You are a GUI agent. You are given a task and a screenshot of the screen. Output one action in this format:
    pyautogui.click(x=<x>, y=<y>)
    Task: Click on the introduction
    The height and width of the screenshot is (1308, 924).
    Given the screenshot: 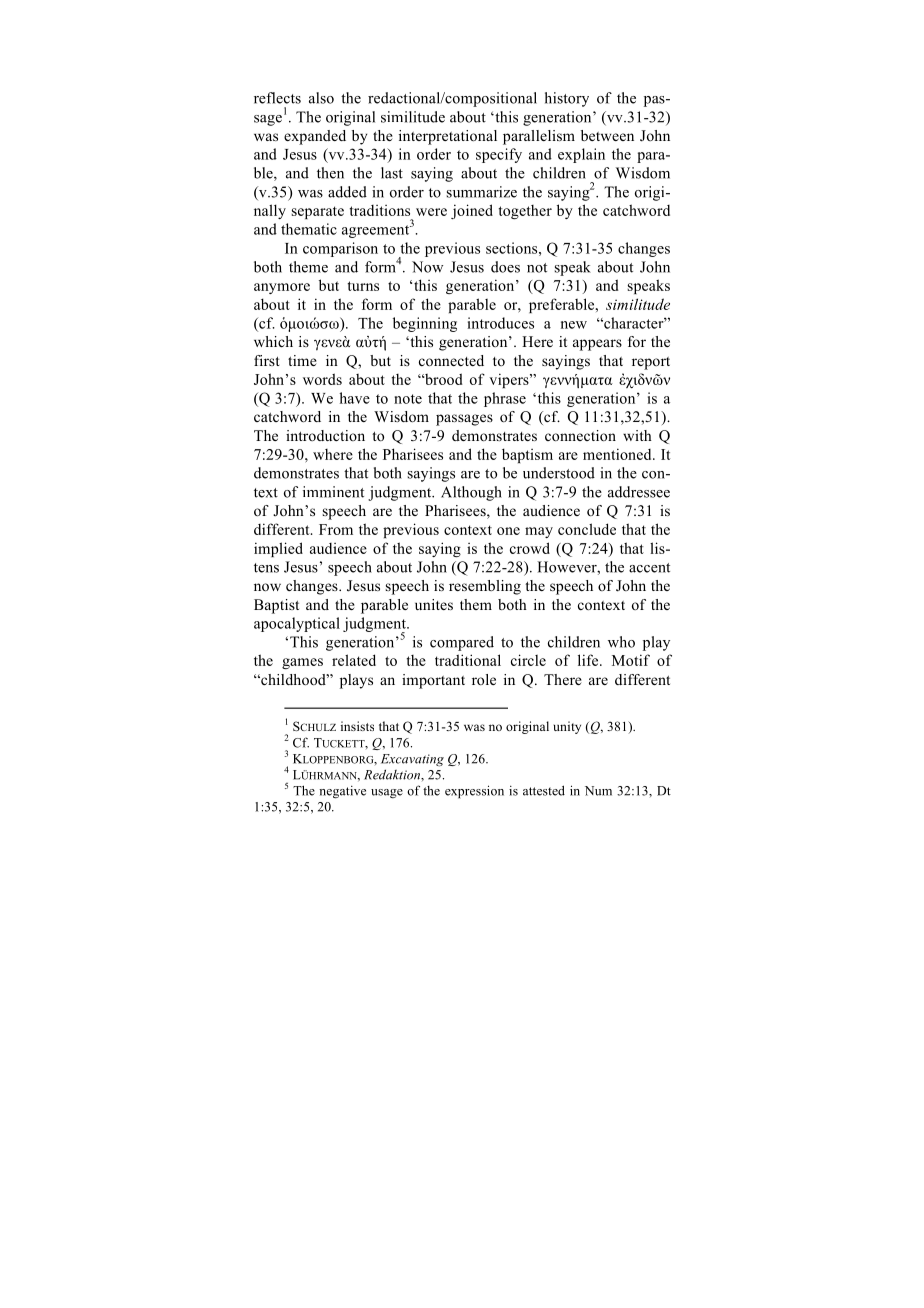 What is the action you would take?
    pyautogui.click(x=325, y=435)
